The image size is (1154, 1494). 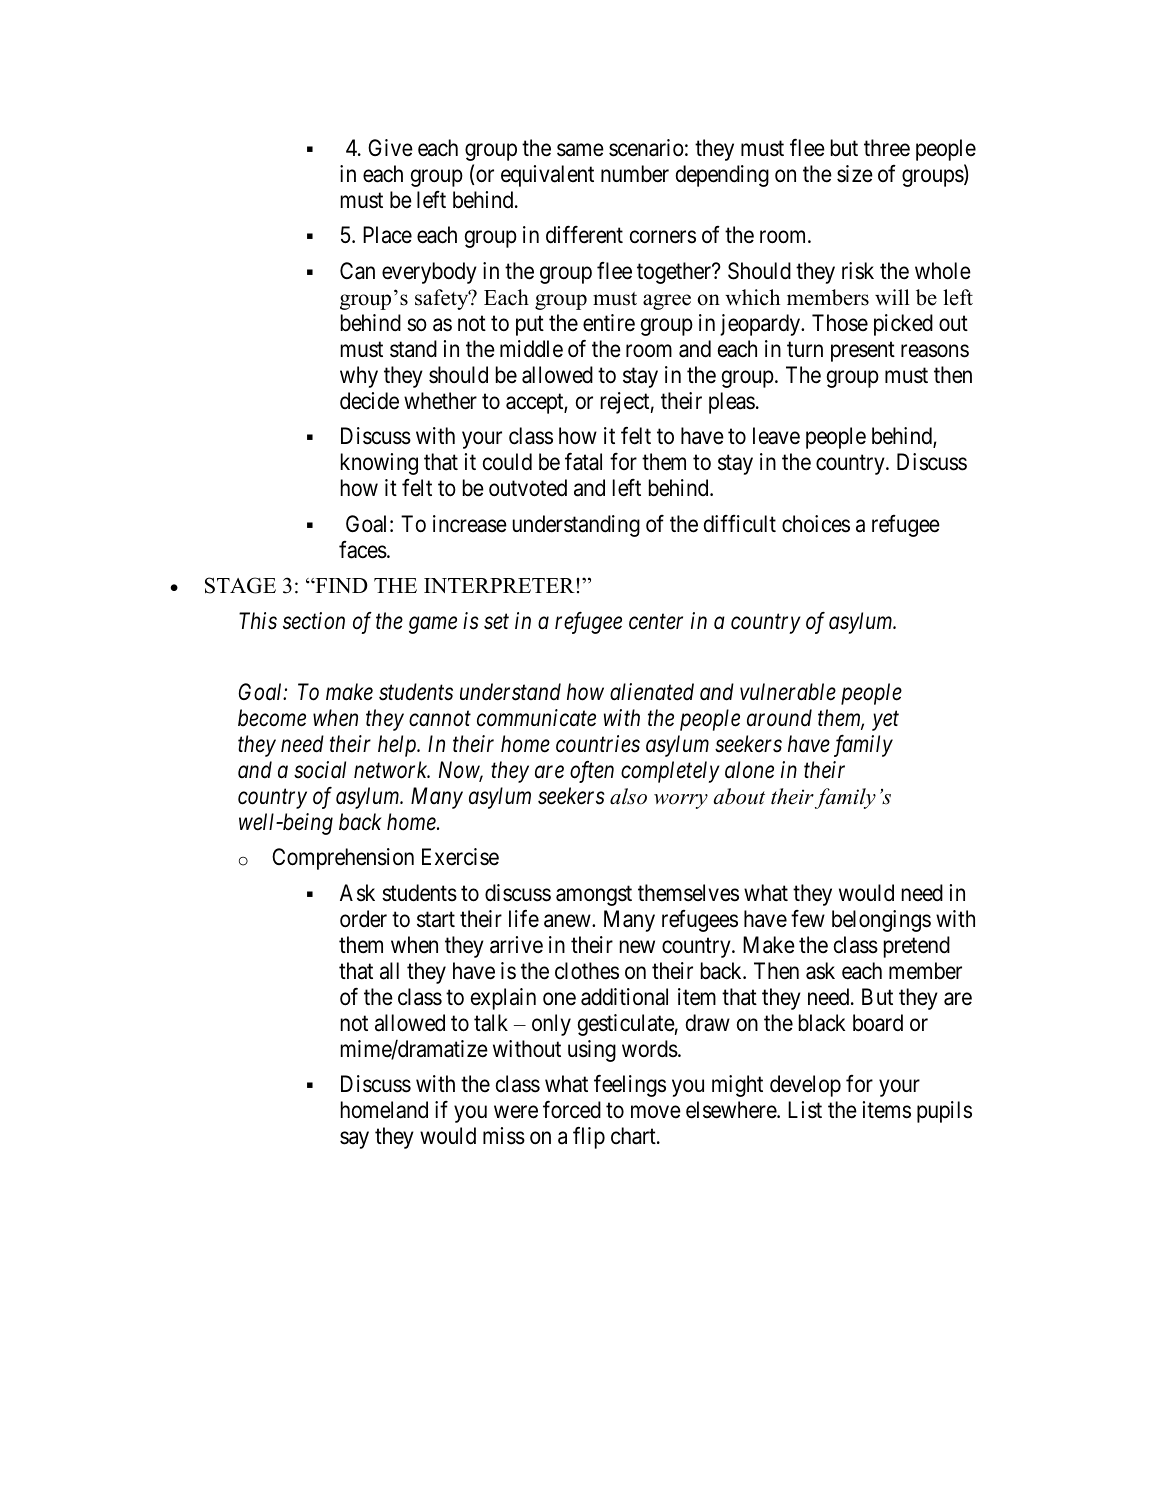 What do you see at coordinates (656, 622) in the page?
I see `center` at bounding box center [656, 622].
